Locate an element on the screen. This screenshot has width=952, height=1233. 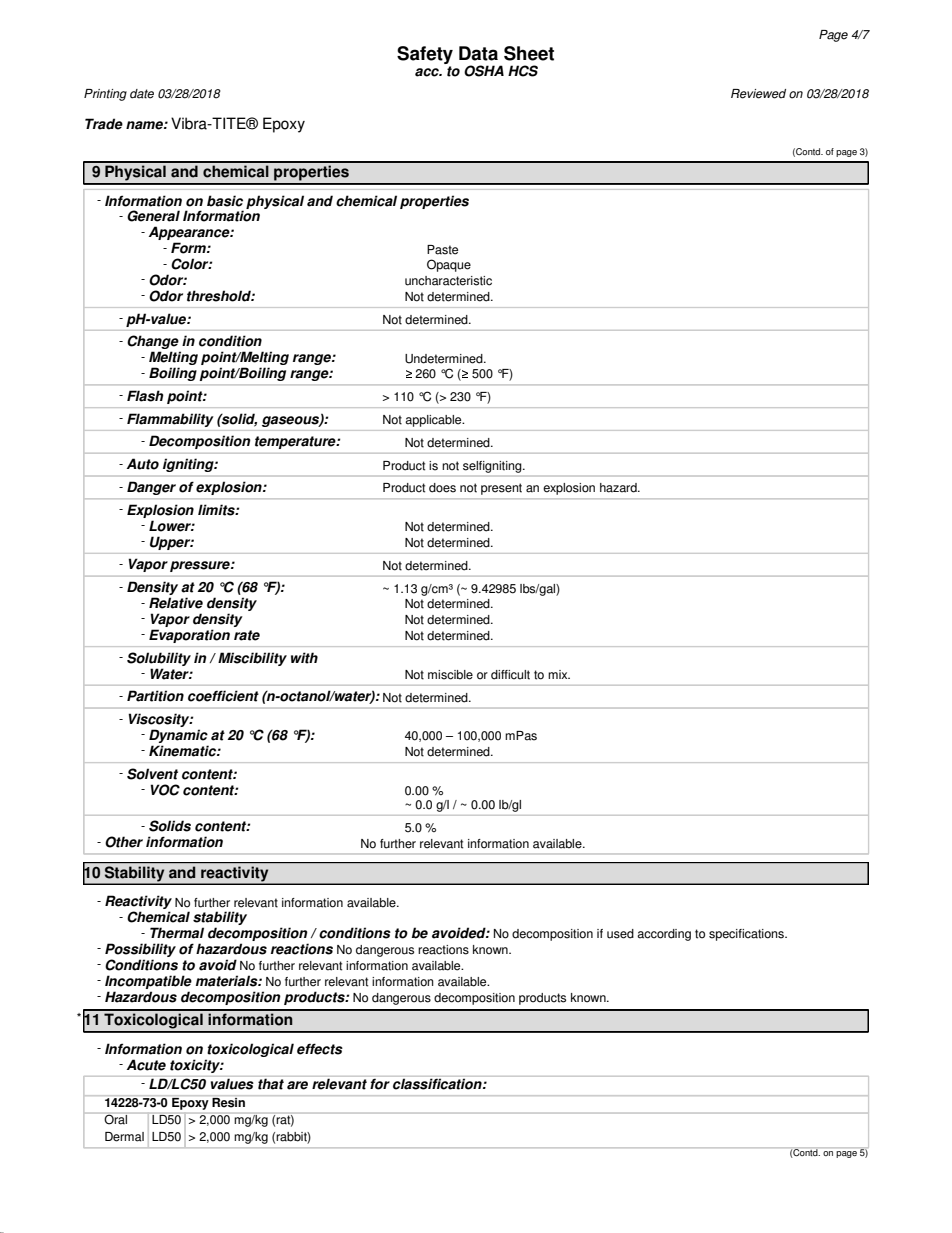
Resin is located at coordinates (228, 1101).
